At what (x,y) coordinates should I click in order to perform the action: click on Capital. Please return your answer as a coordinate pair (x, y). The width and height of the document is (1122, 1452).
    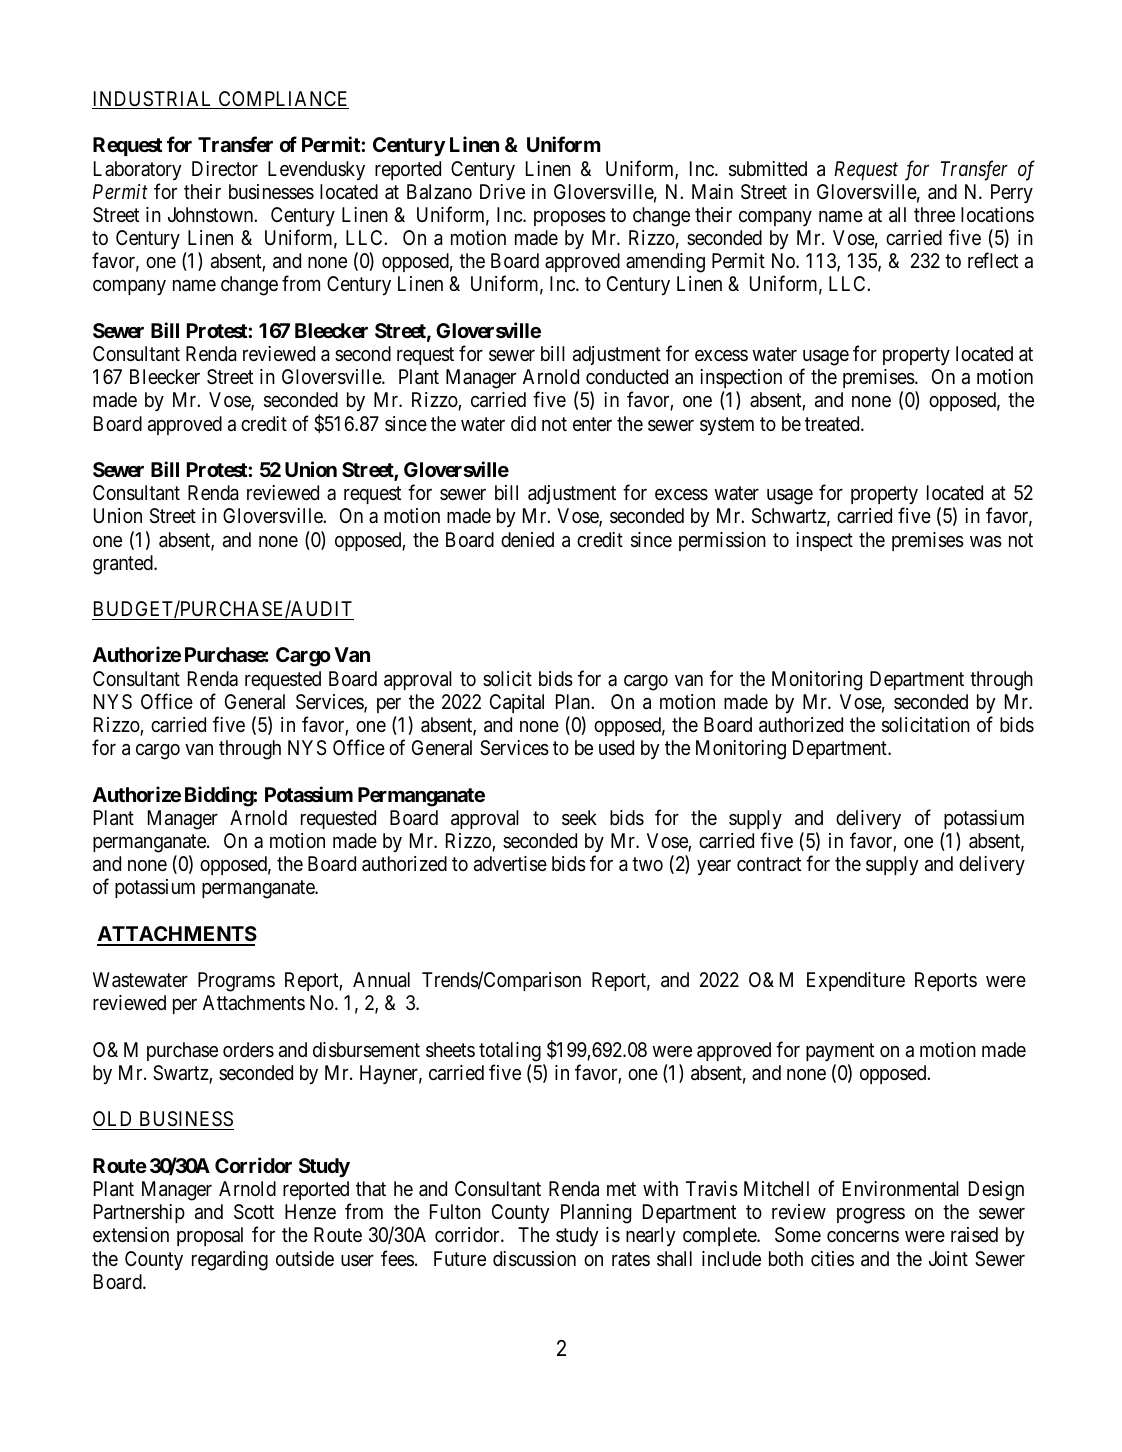
    Looking at the image, I should click on (517, 703).
